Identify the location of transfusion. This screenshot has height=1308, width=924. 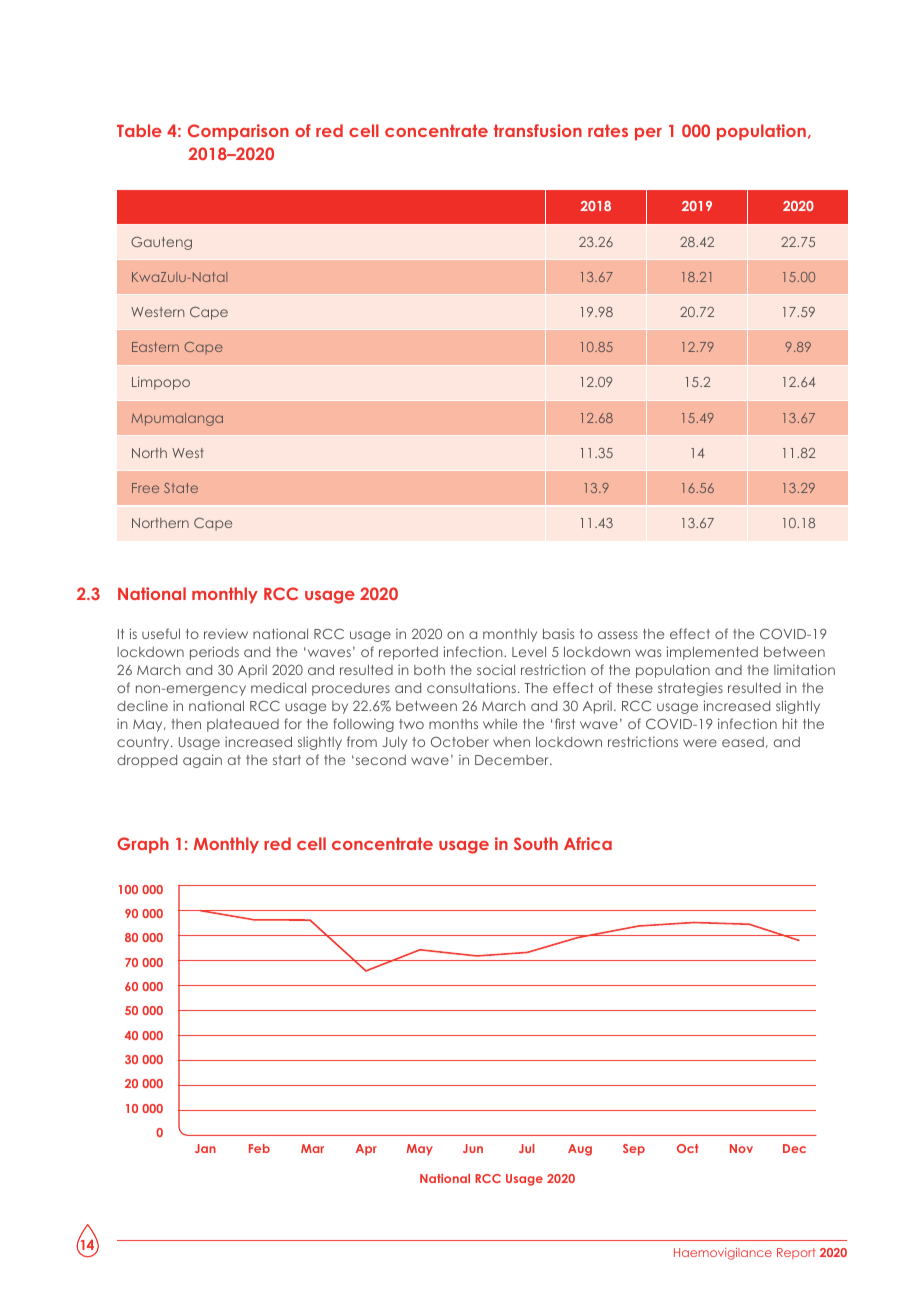
(538, 130).
